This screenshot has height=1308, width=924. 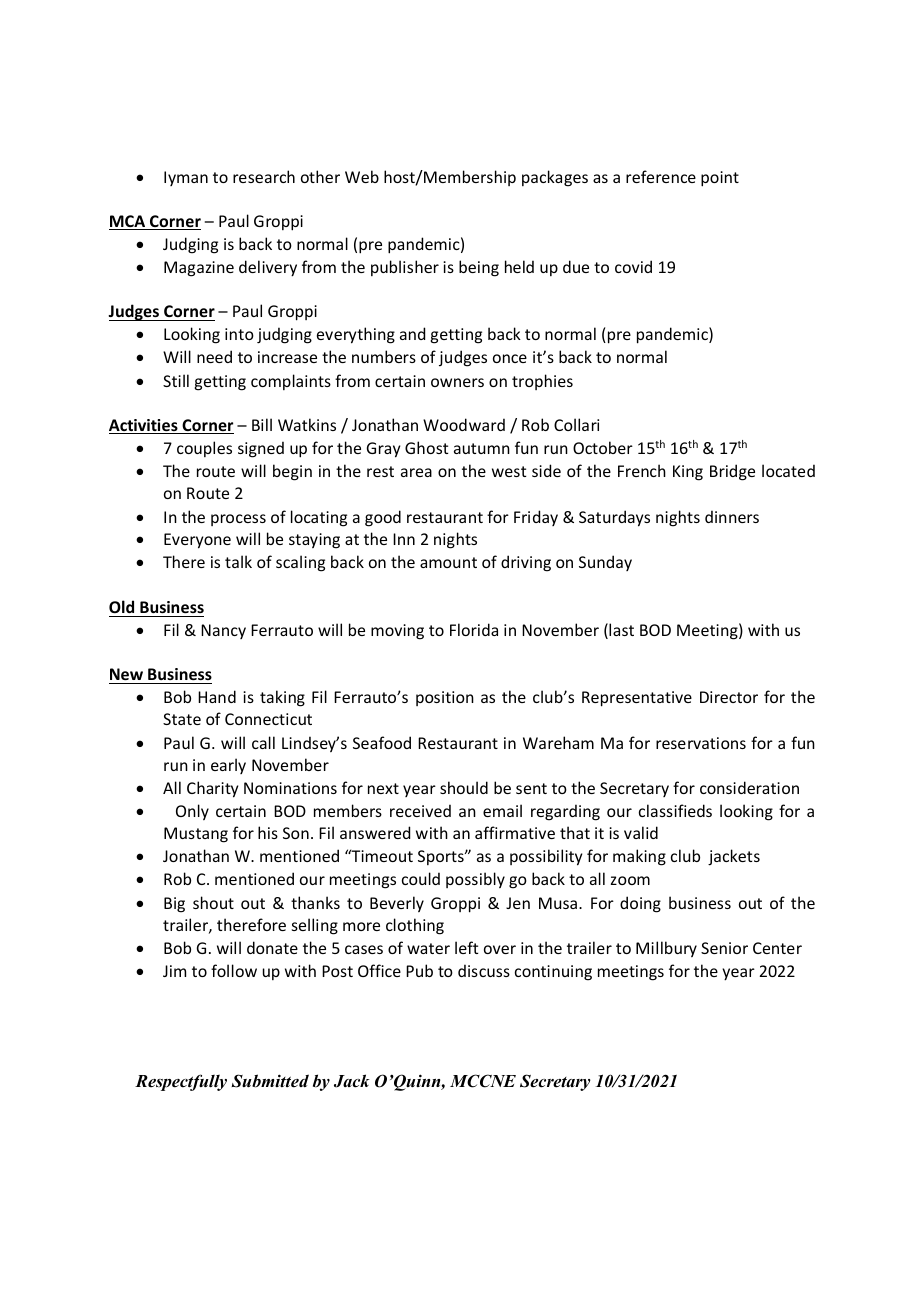 I want to click on being, so click(x=479, y=268).
